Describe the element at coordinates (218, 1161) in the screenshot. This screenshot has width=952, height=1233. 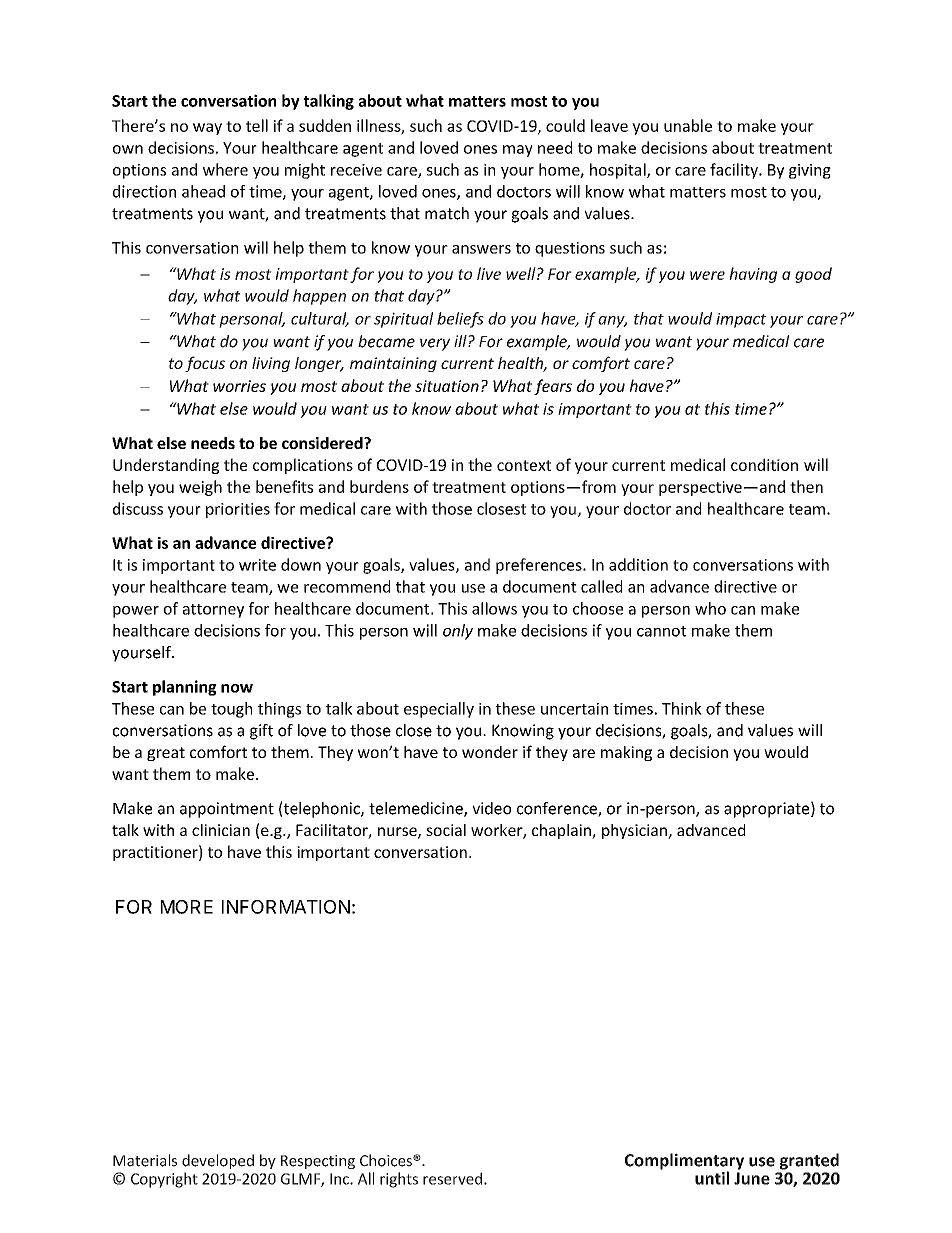
I see `developed` at that location.
